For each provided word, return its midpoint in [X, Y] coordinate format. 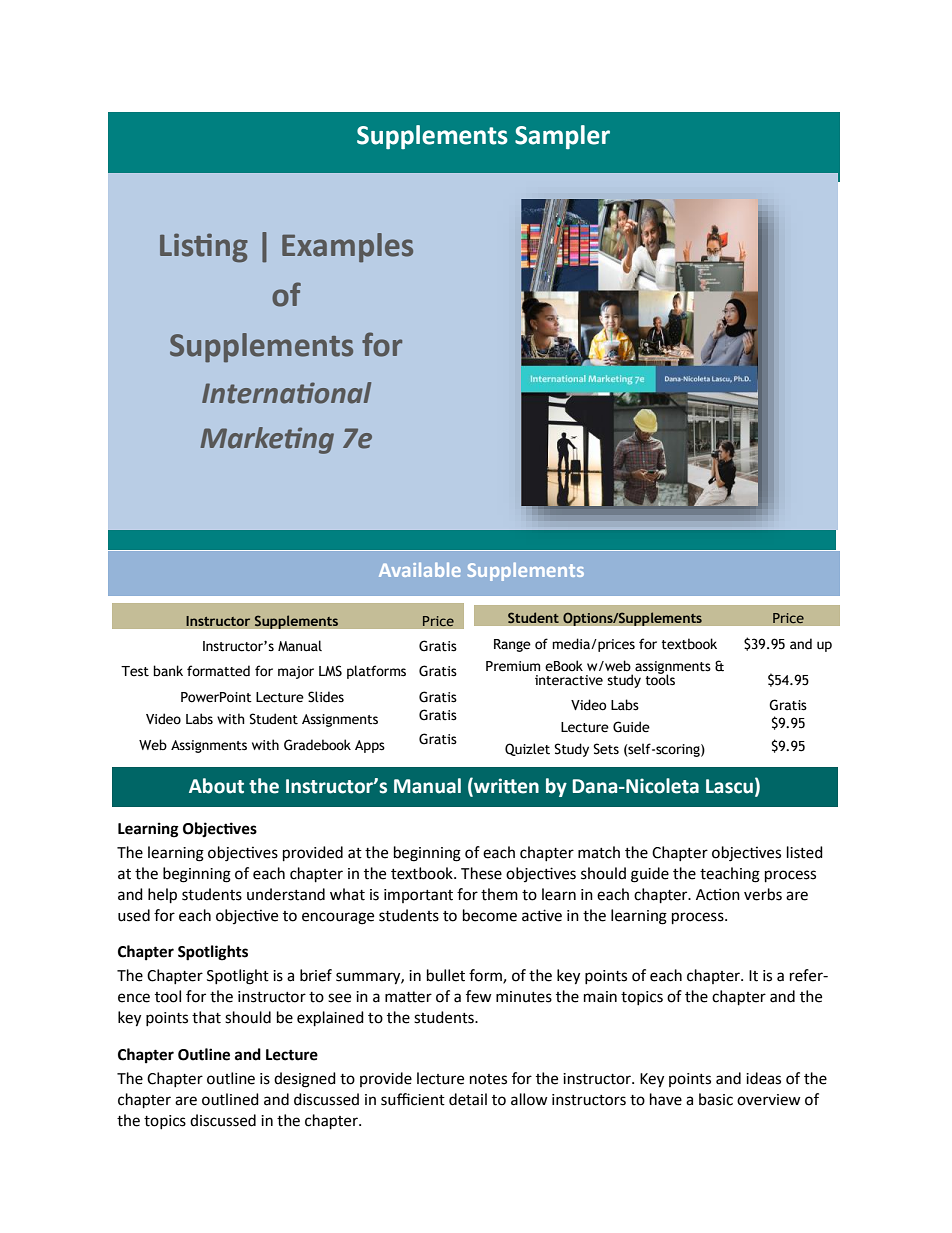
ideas [763, 1078]
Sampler [562, 137]
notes [488, 1079]
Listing [204, 248]
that [206, 1017]
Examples [347, 248]
